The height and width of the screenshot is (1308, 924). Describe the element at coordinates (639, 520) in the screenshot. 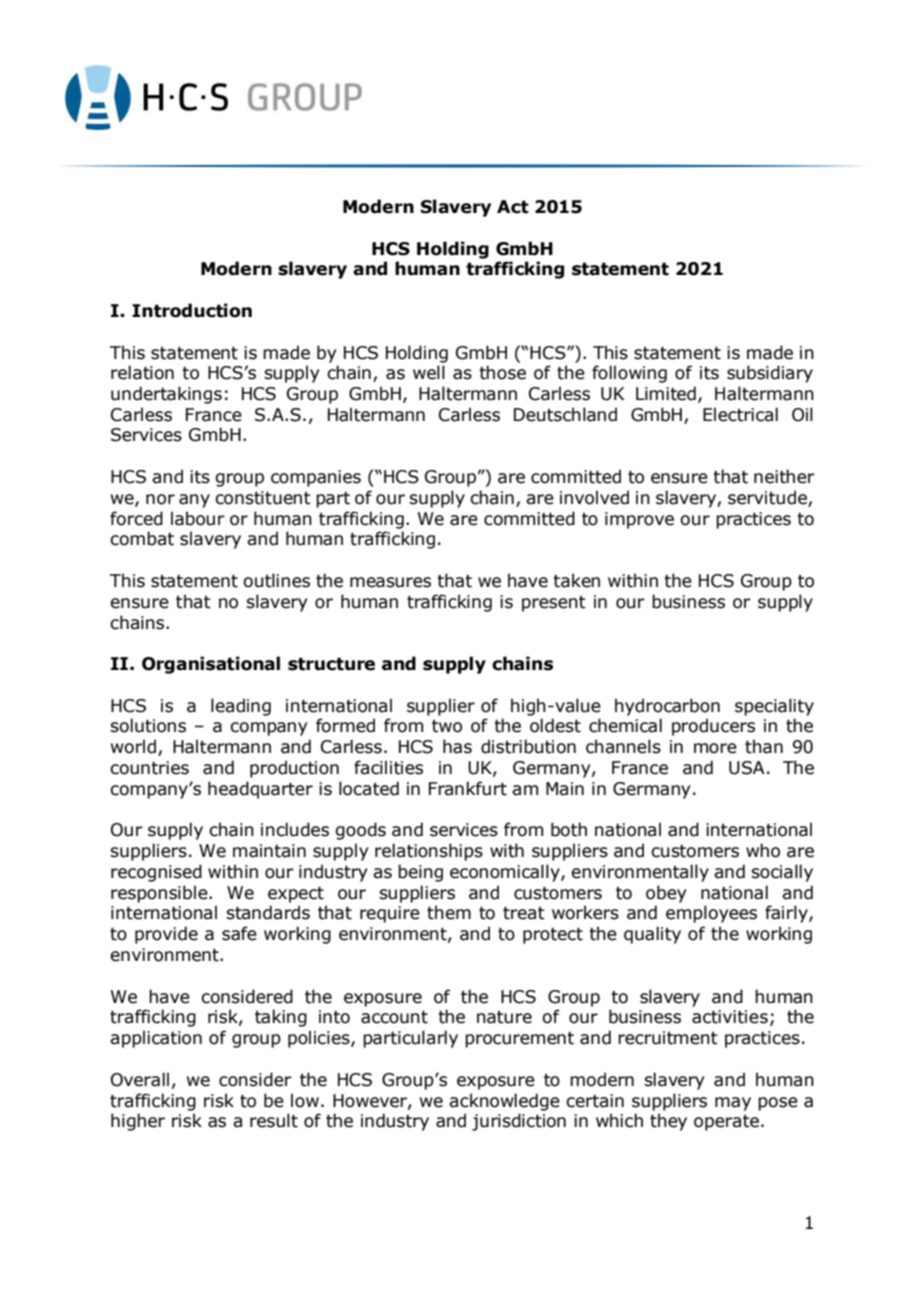

I see `improve` at that location.
